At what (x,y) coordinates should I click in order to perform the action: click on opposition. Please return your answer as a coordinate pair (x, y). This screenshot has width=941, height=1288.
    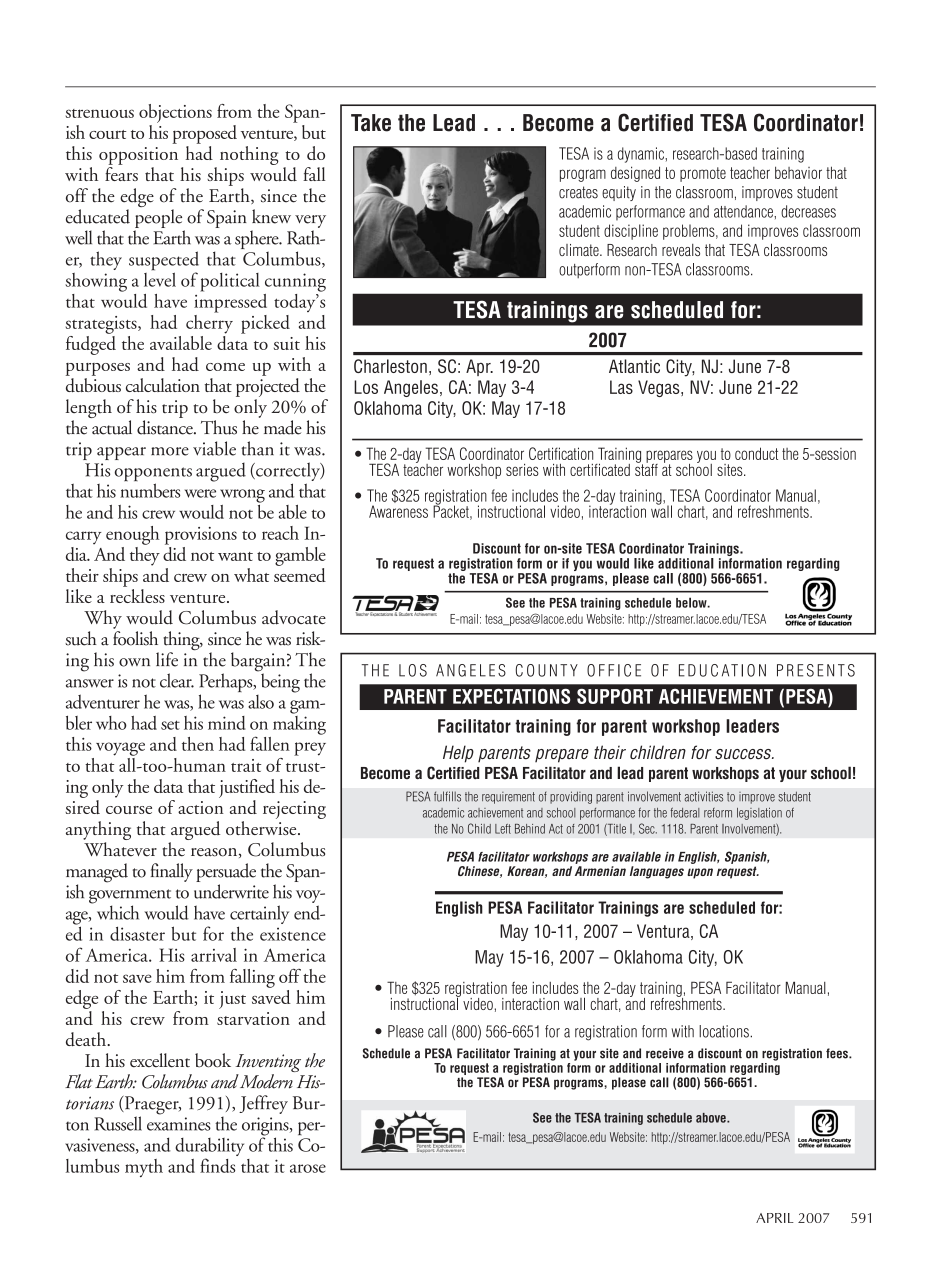
    Looking at the image, I should click on (138, 156).
